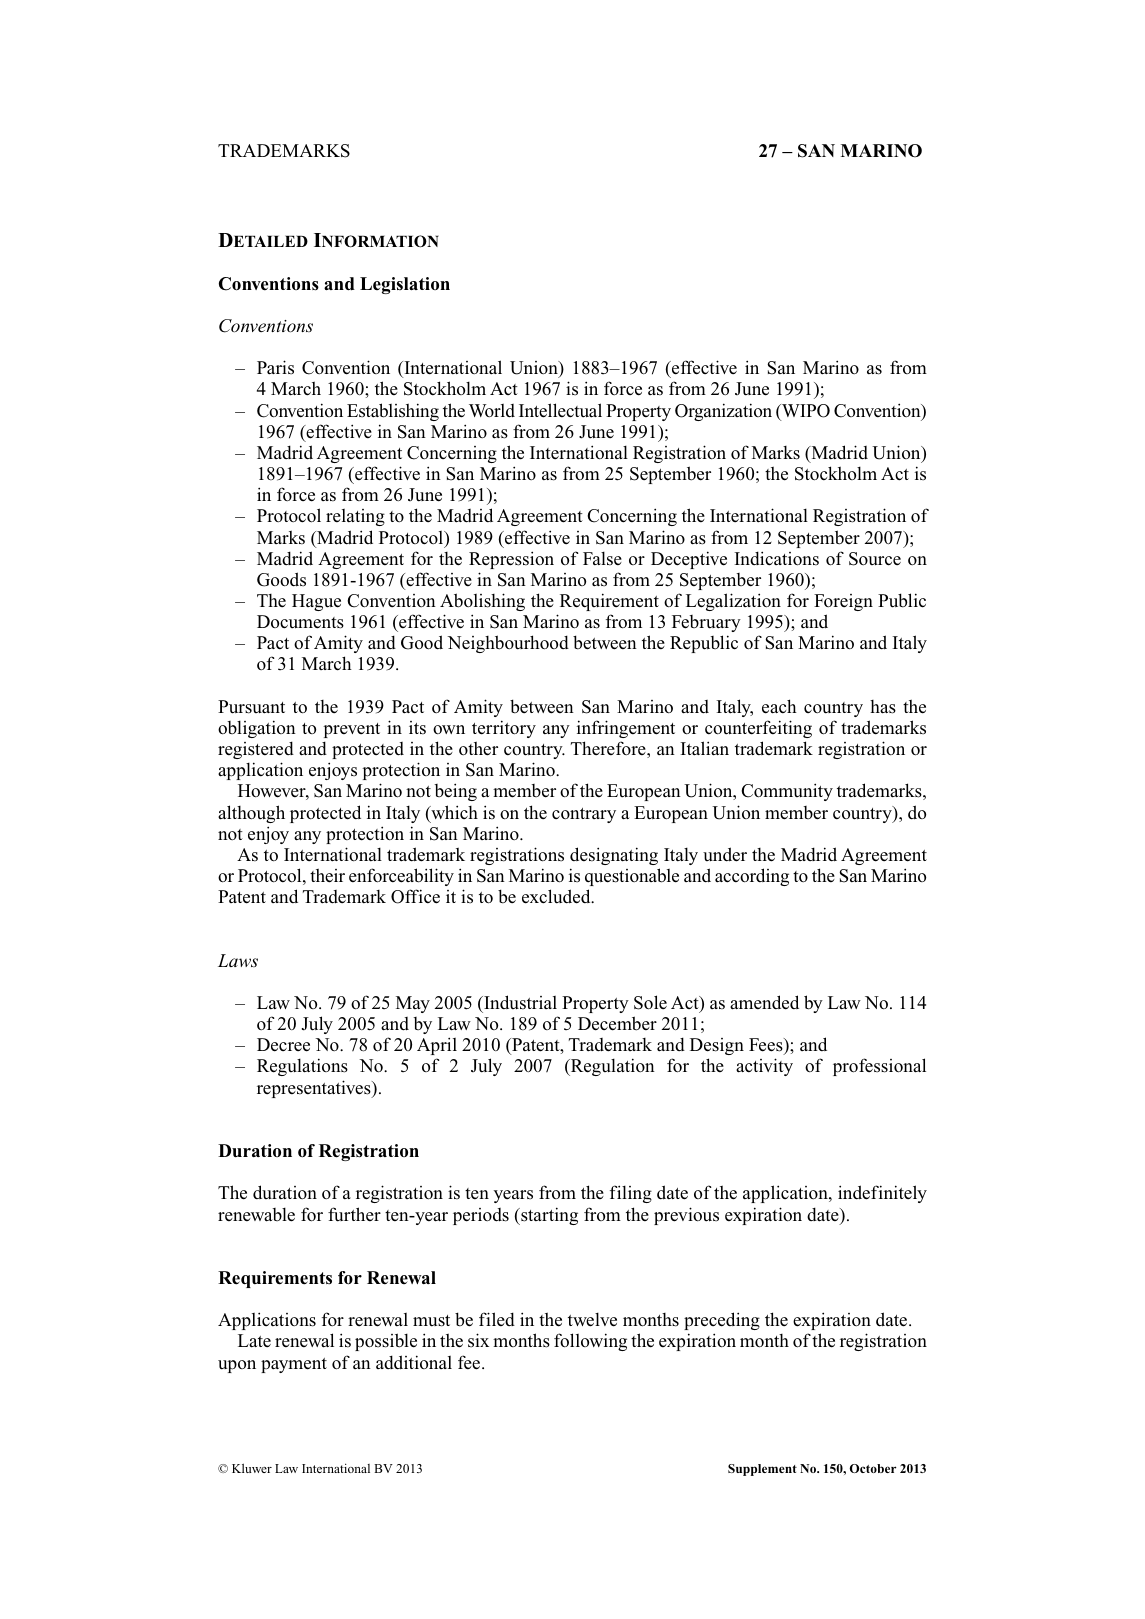 Image resolution: width=1145 pixels, height=1619 pixels. I want to click on activity, so click(764, 1067).
